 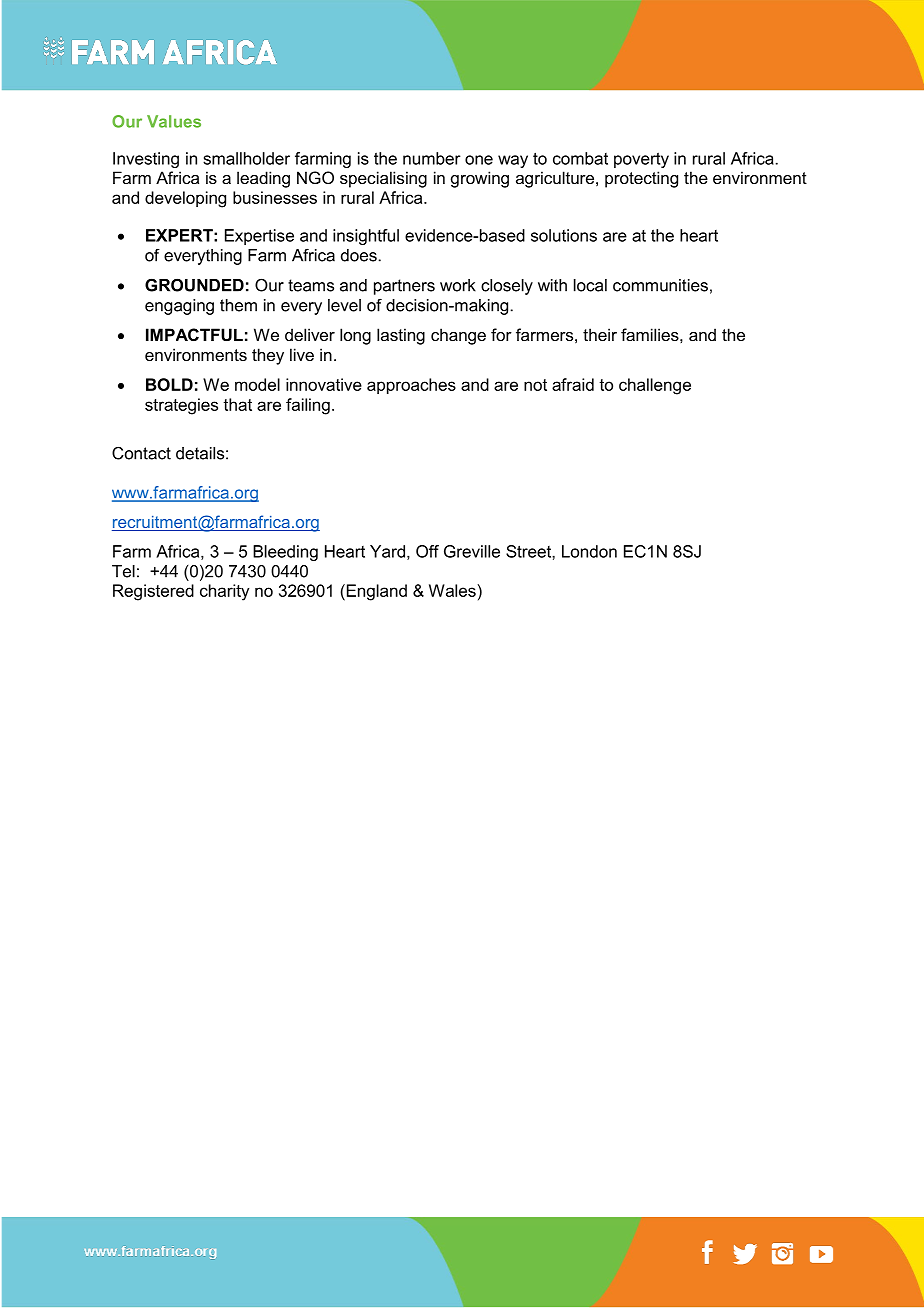 What do you see at coordinates (589, 551) in the screenshot?
I see `London` at bounding box center [589, 551].
